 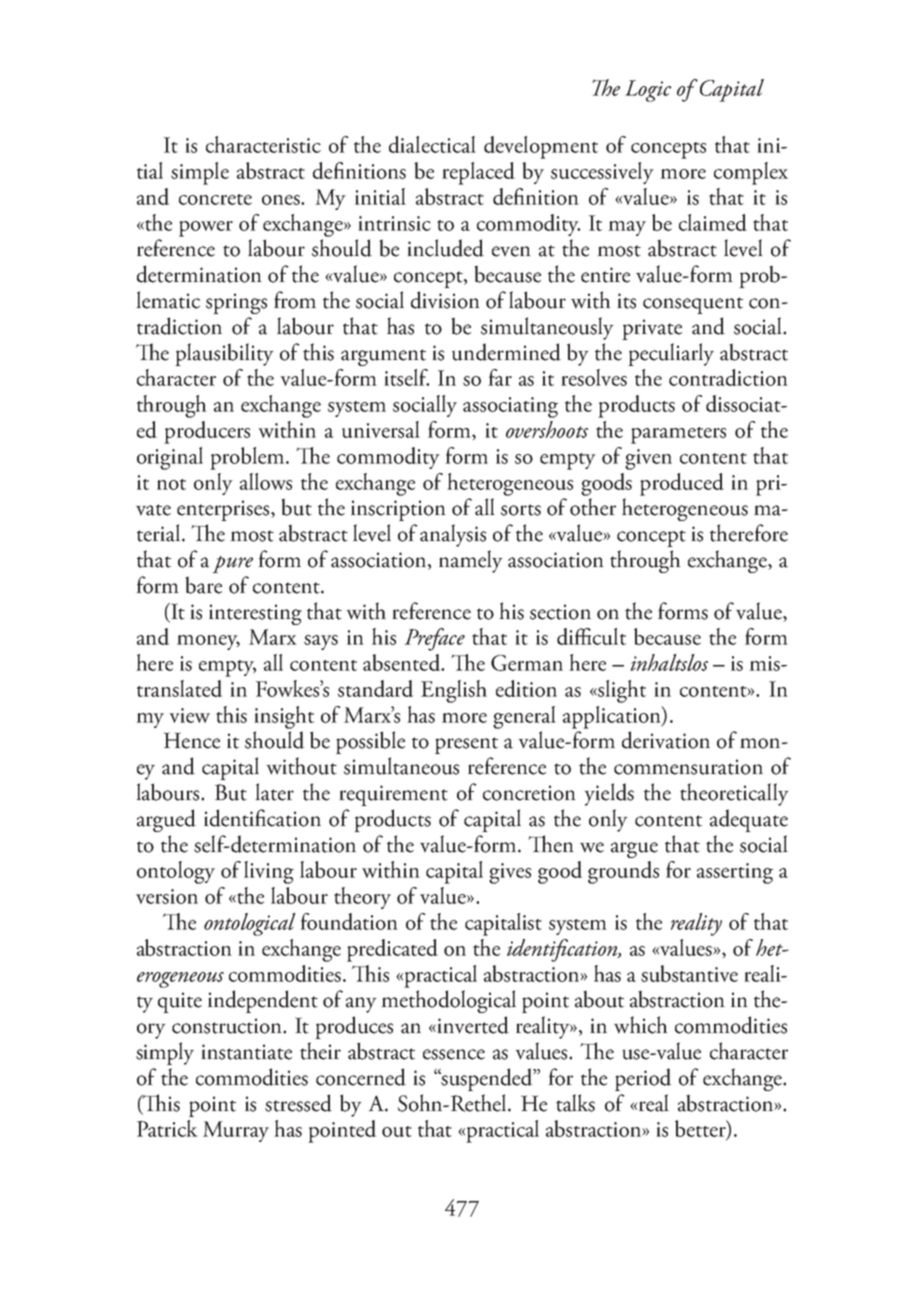 I want to click on concrete, so click(x=215, y=199).
